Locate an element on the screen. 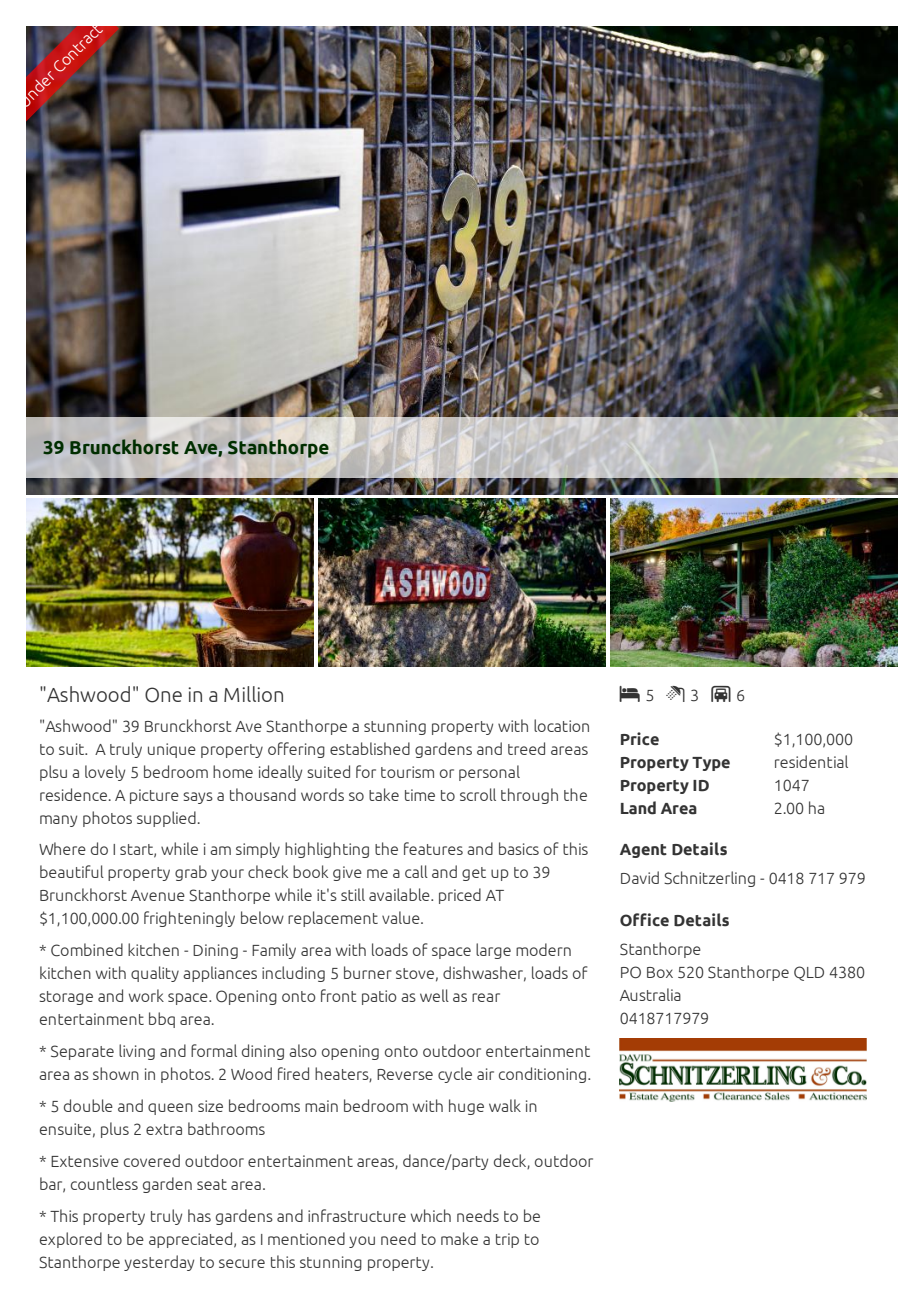 The image size is (924, 1303). huge is located at coordinates (466, 1107).
